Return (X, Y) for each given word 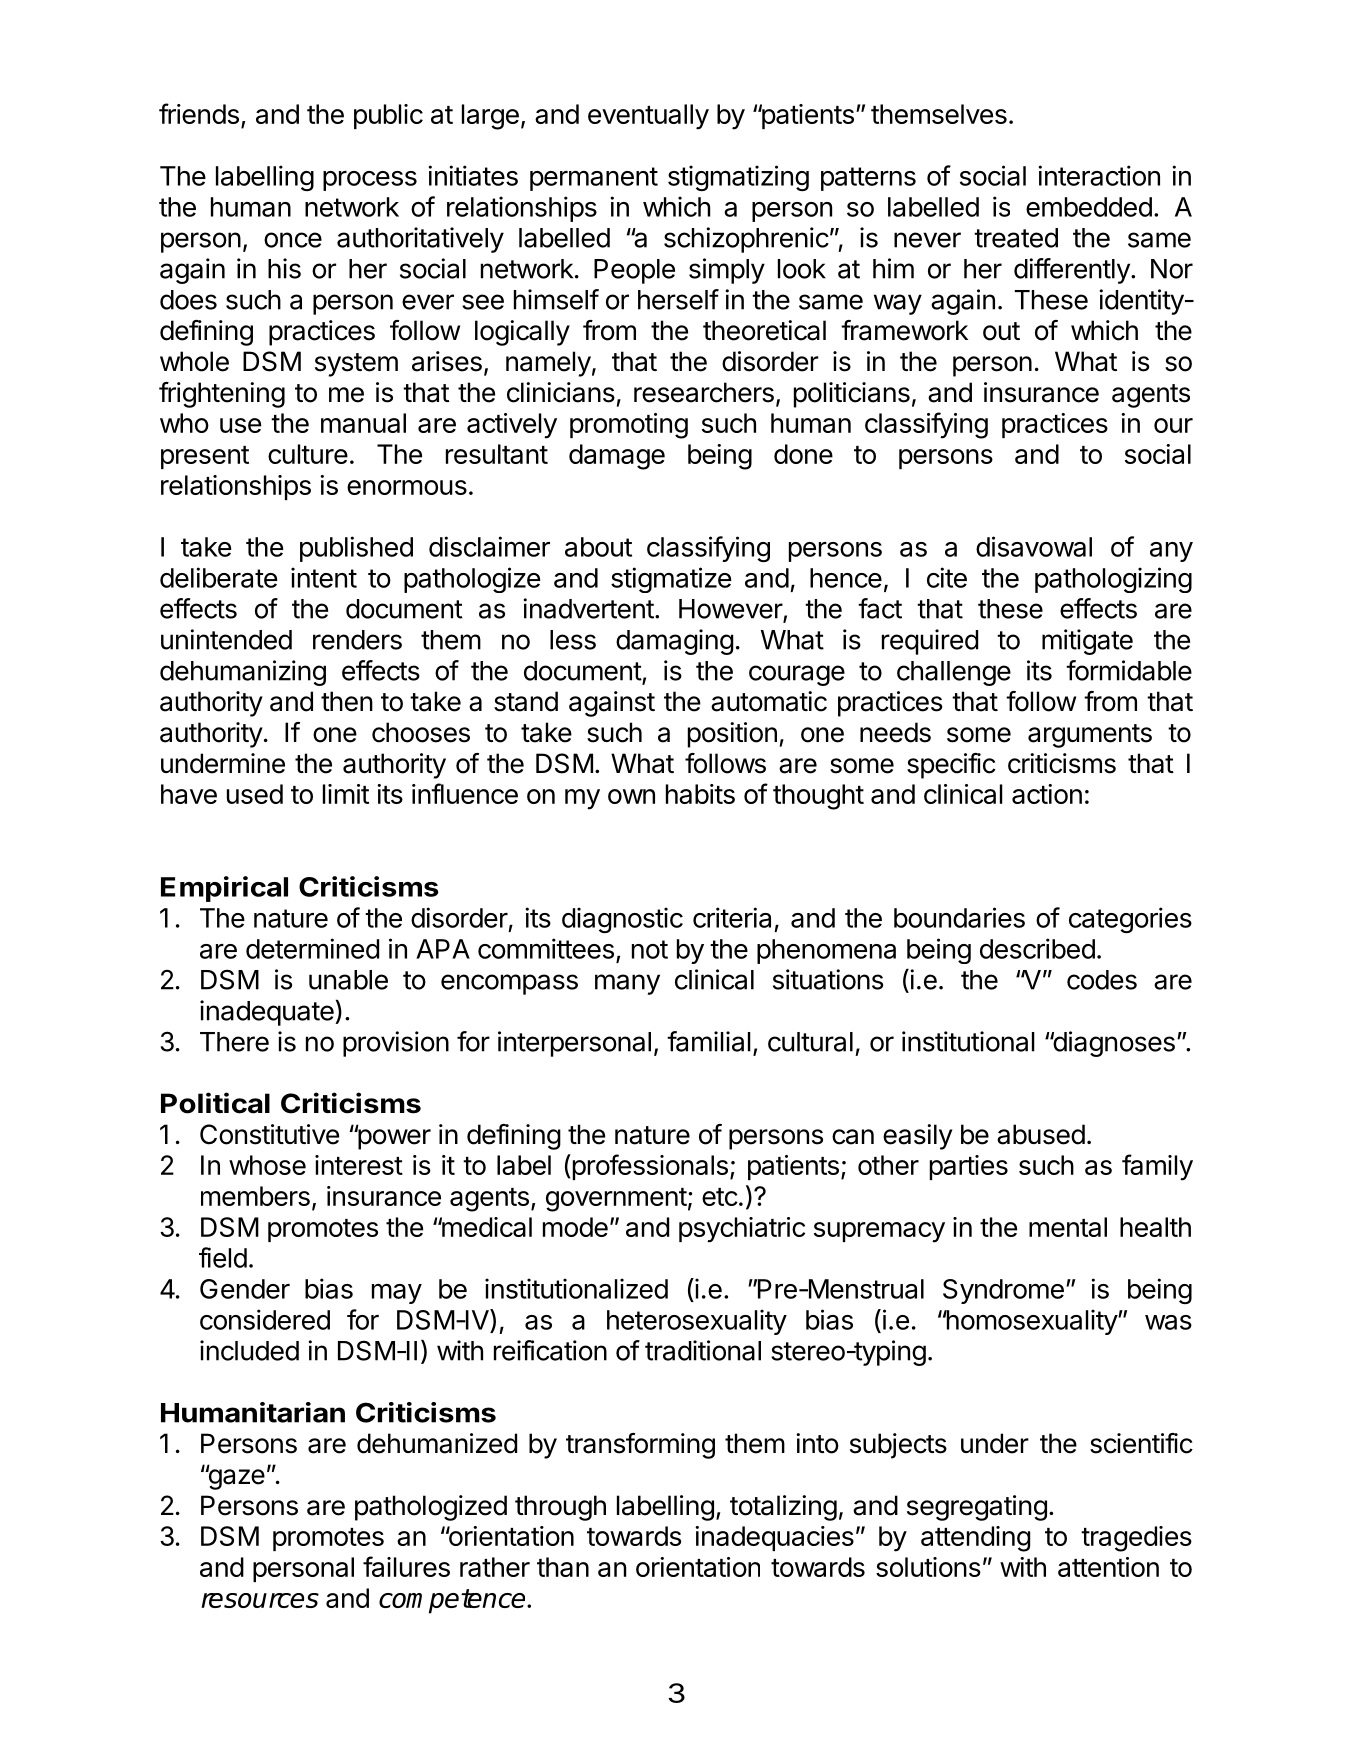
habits (700, 794)
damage (617, 457)
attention (1108, 1567)
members (255, 1196)
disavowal (1034, 546)
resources (260, 1600)
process (370, 181)
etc (720, 1197)
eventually (648, 117)
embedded (1089, 207)
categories (1130, 920)
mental (1068, 1227)
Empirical (224, 889)
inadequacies (774, 1538)
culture (308, 454)
